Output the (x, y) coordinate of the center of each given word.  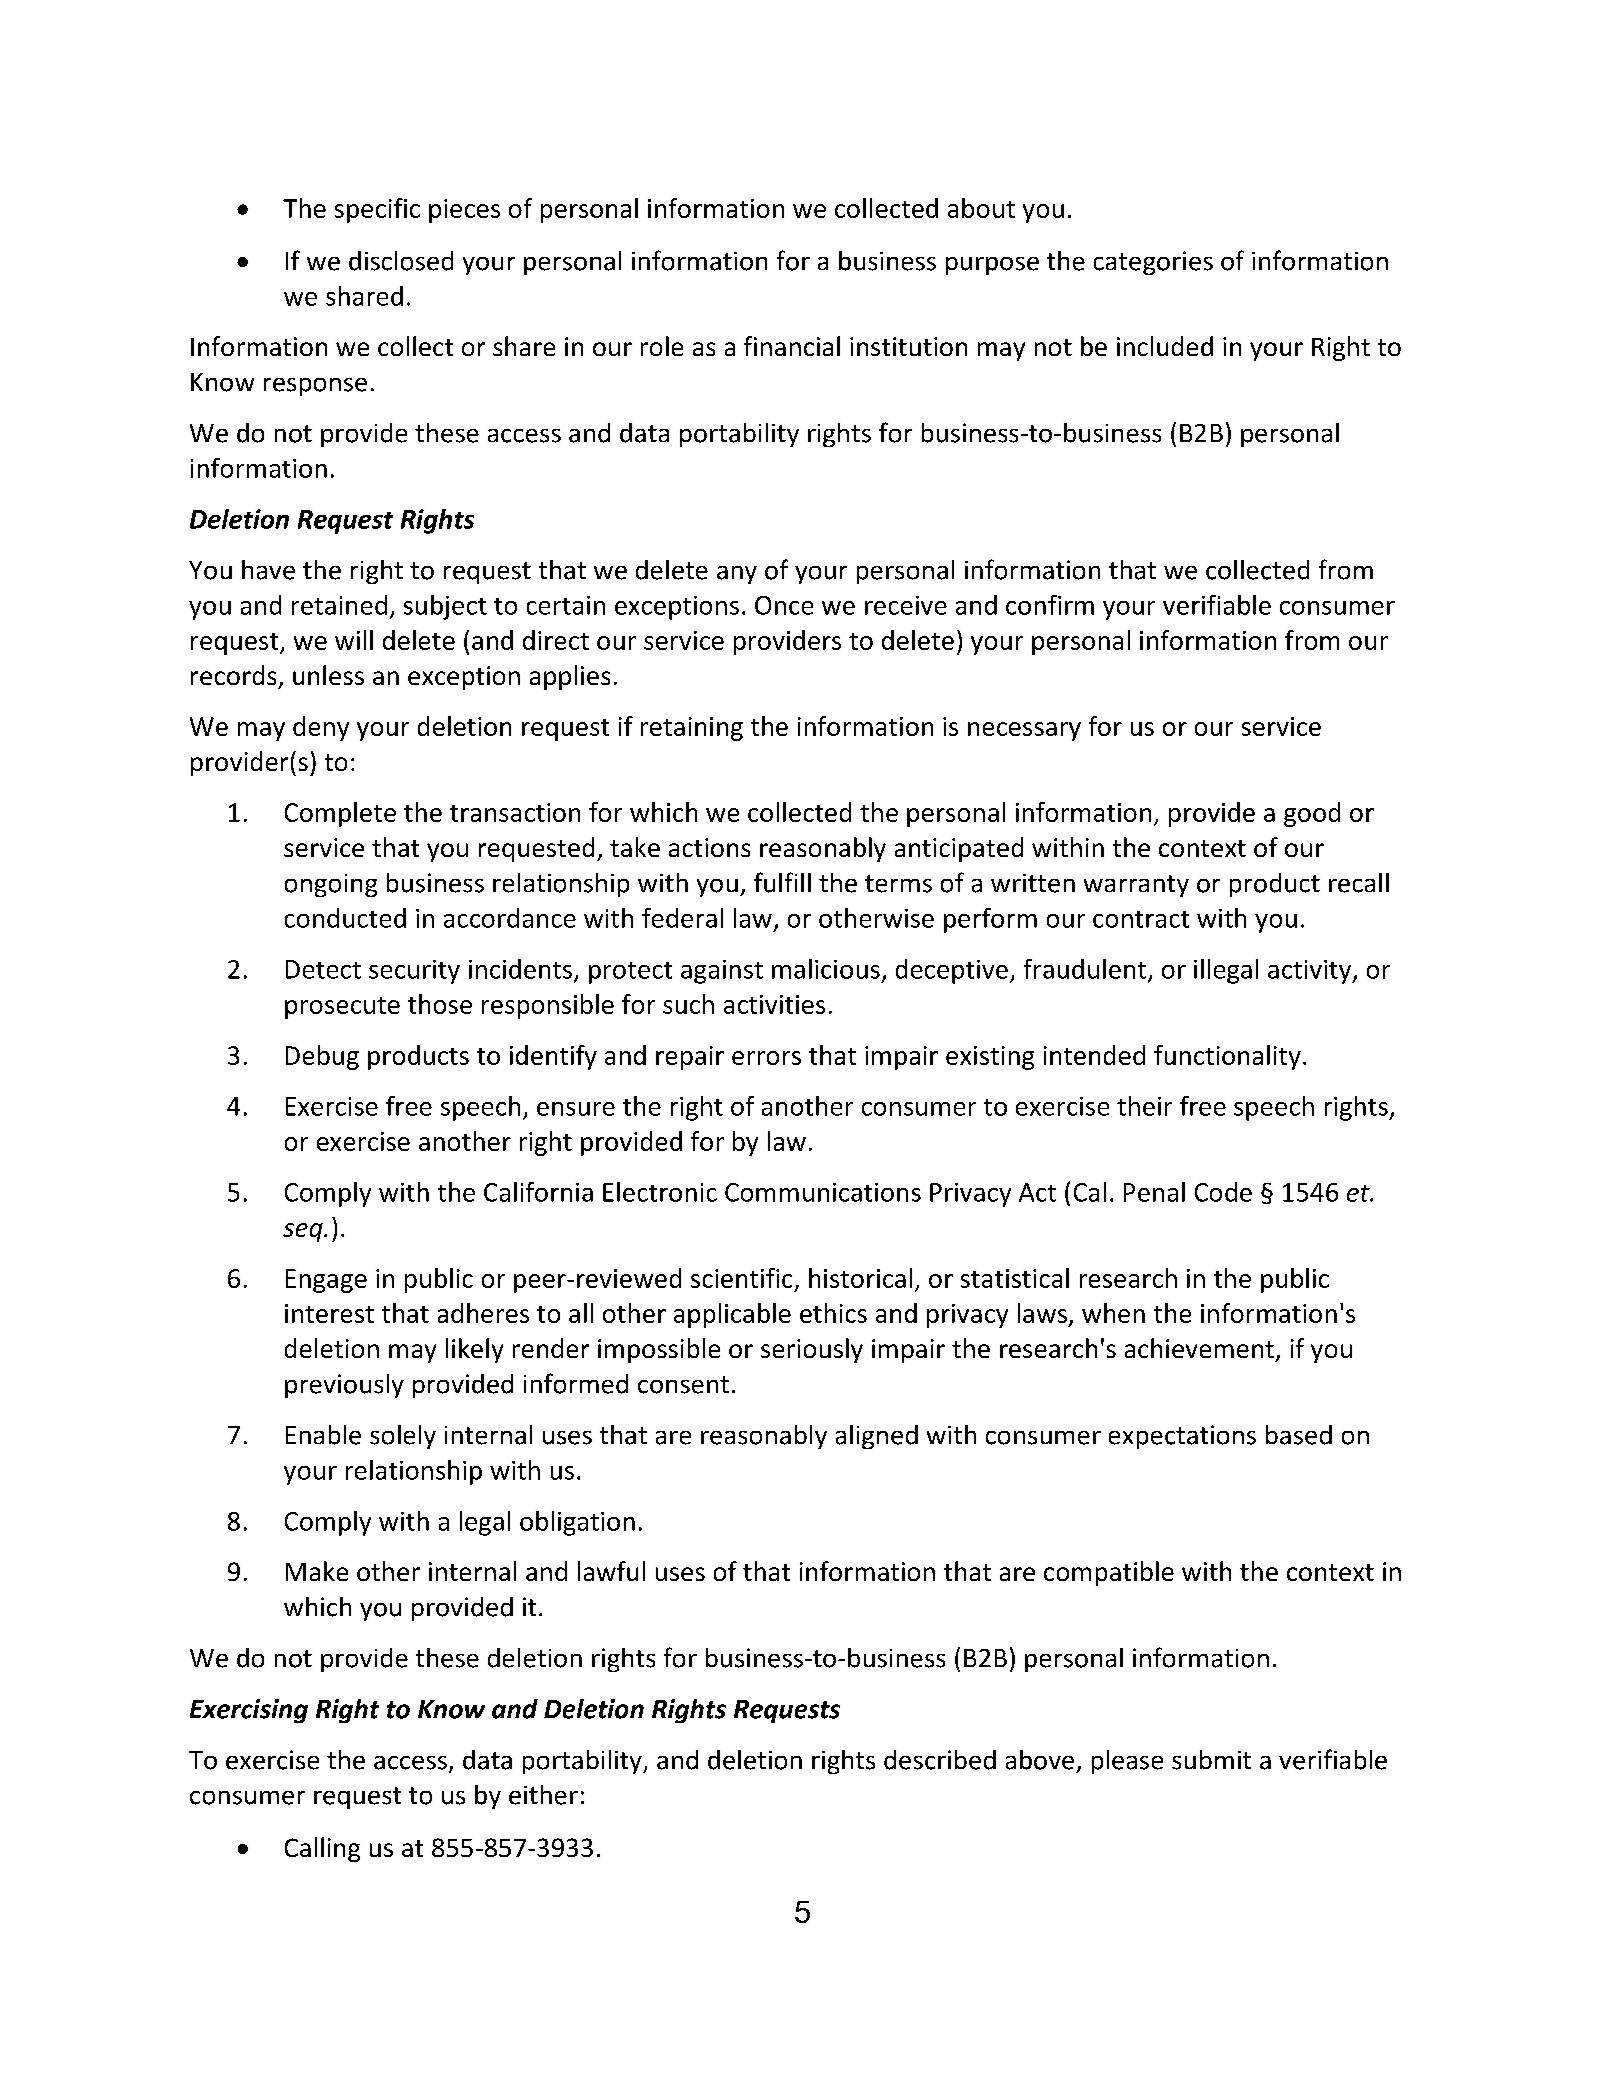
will (354, 640)
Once (784, 605)
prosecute (342, 1008)
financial (792, 346)
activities (774, 1004)
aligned (877, 1437)
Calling (322, 1849)
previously (344, 1386)
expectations (1182, 1437)
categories (1153, 263)
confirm (1050, 605)
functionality (1227, 1057)
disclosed (401, 261)
